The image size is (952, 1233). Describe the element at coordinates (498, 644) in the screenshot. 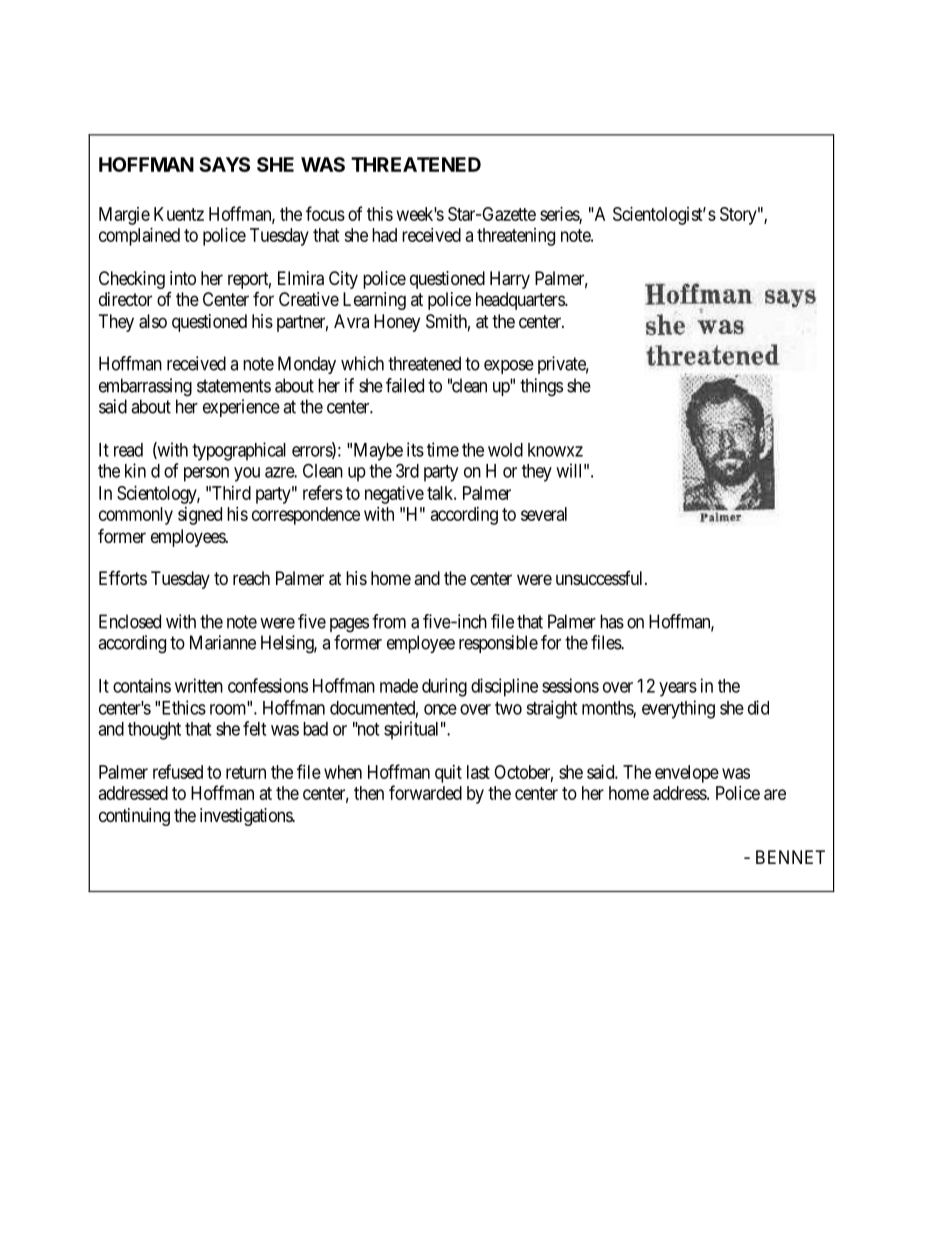

I see `responsible` at that location.
